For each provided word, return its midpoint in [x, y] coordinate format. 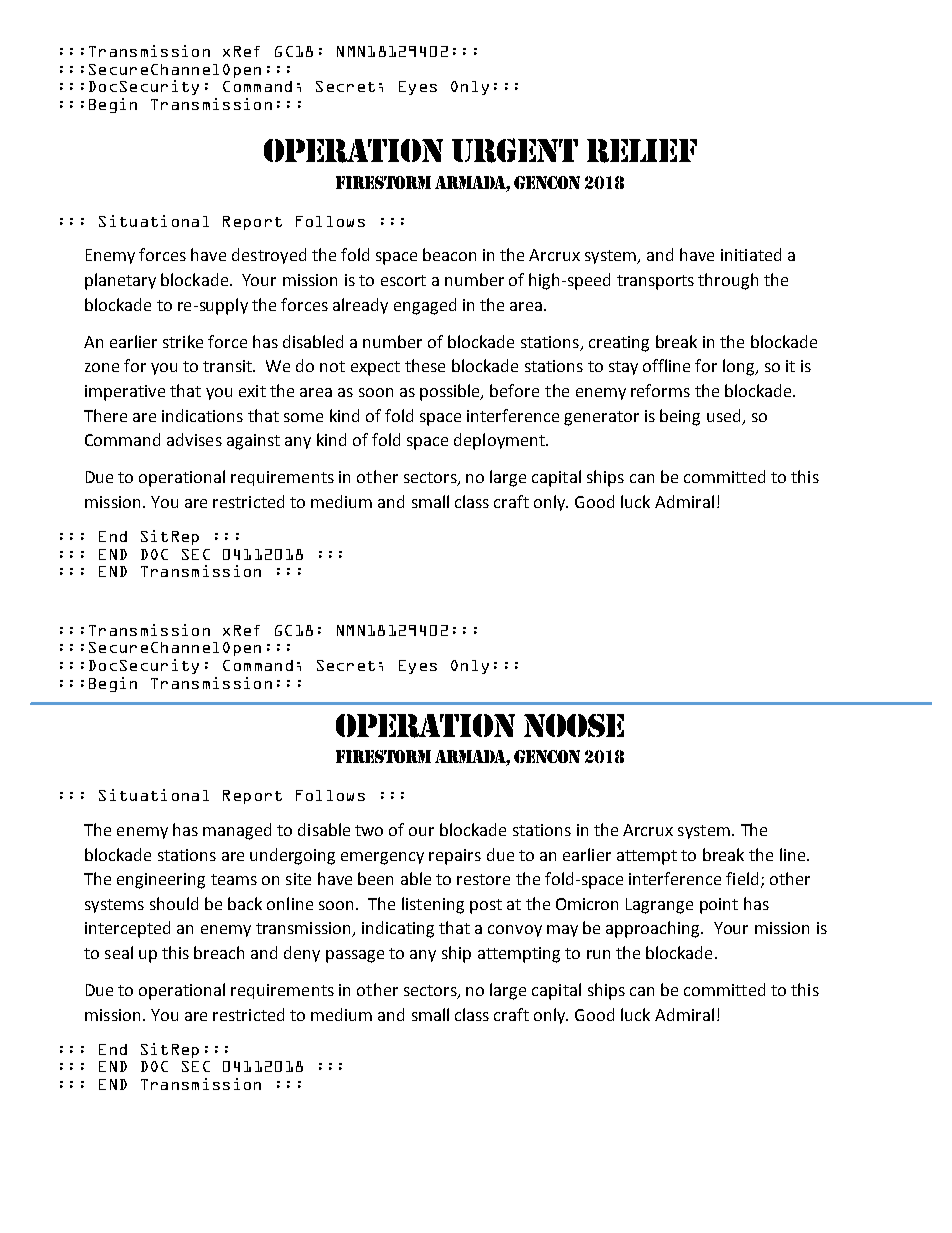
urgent [515, 150]
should [174, 903]
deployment [500, 441]
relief [642, 151]
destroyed [269, 256]
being [680, 417]
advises [194, 439]
